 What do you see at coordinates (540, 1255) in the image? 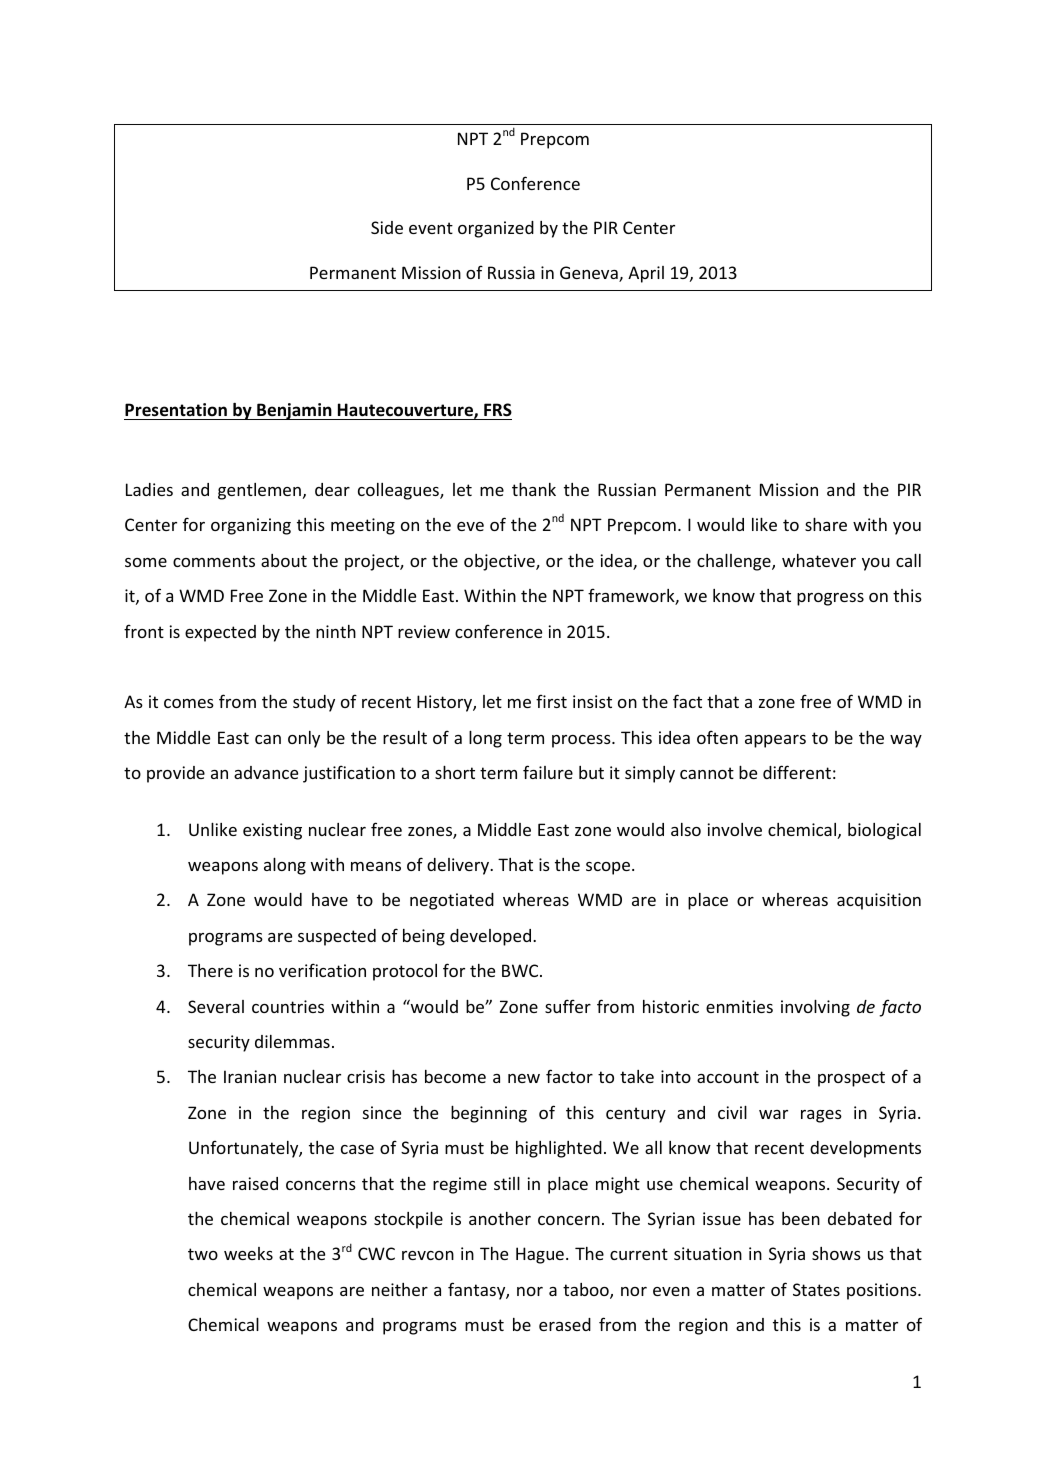
I see `Hague` at bounding box center [540, 1255].
